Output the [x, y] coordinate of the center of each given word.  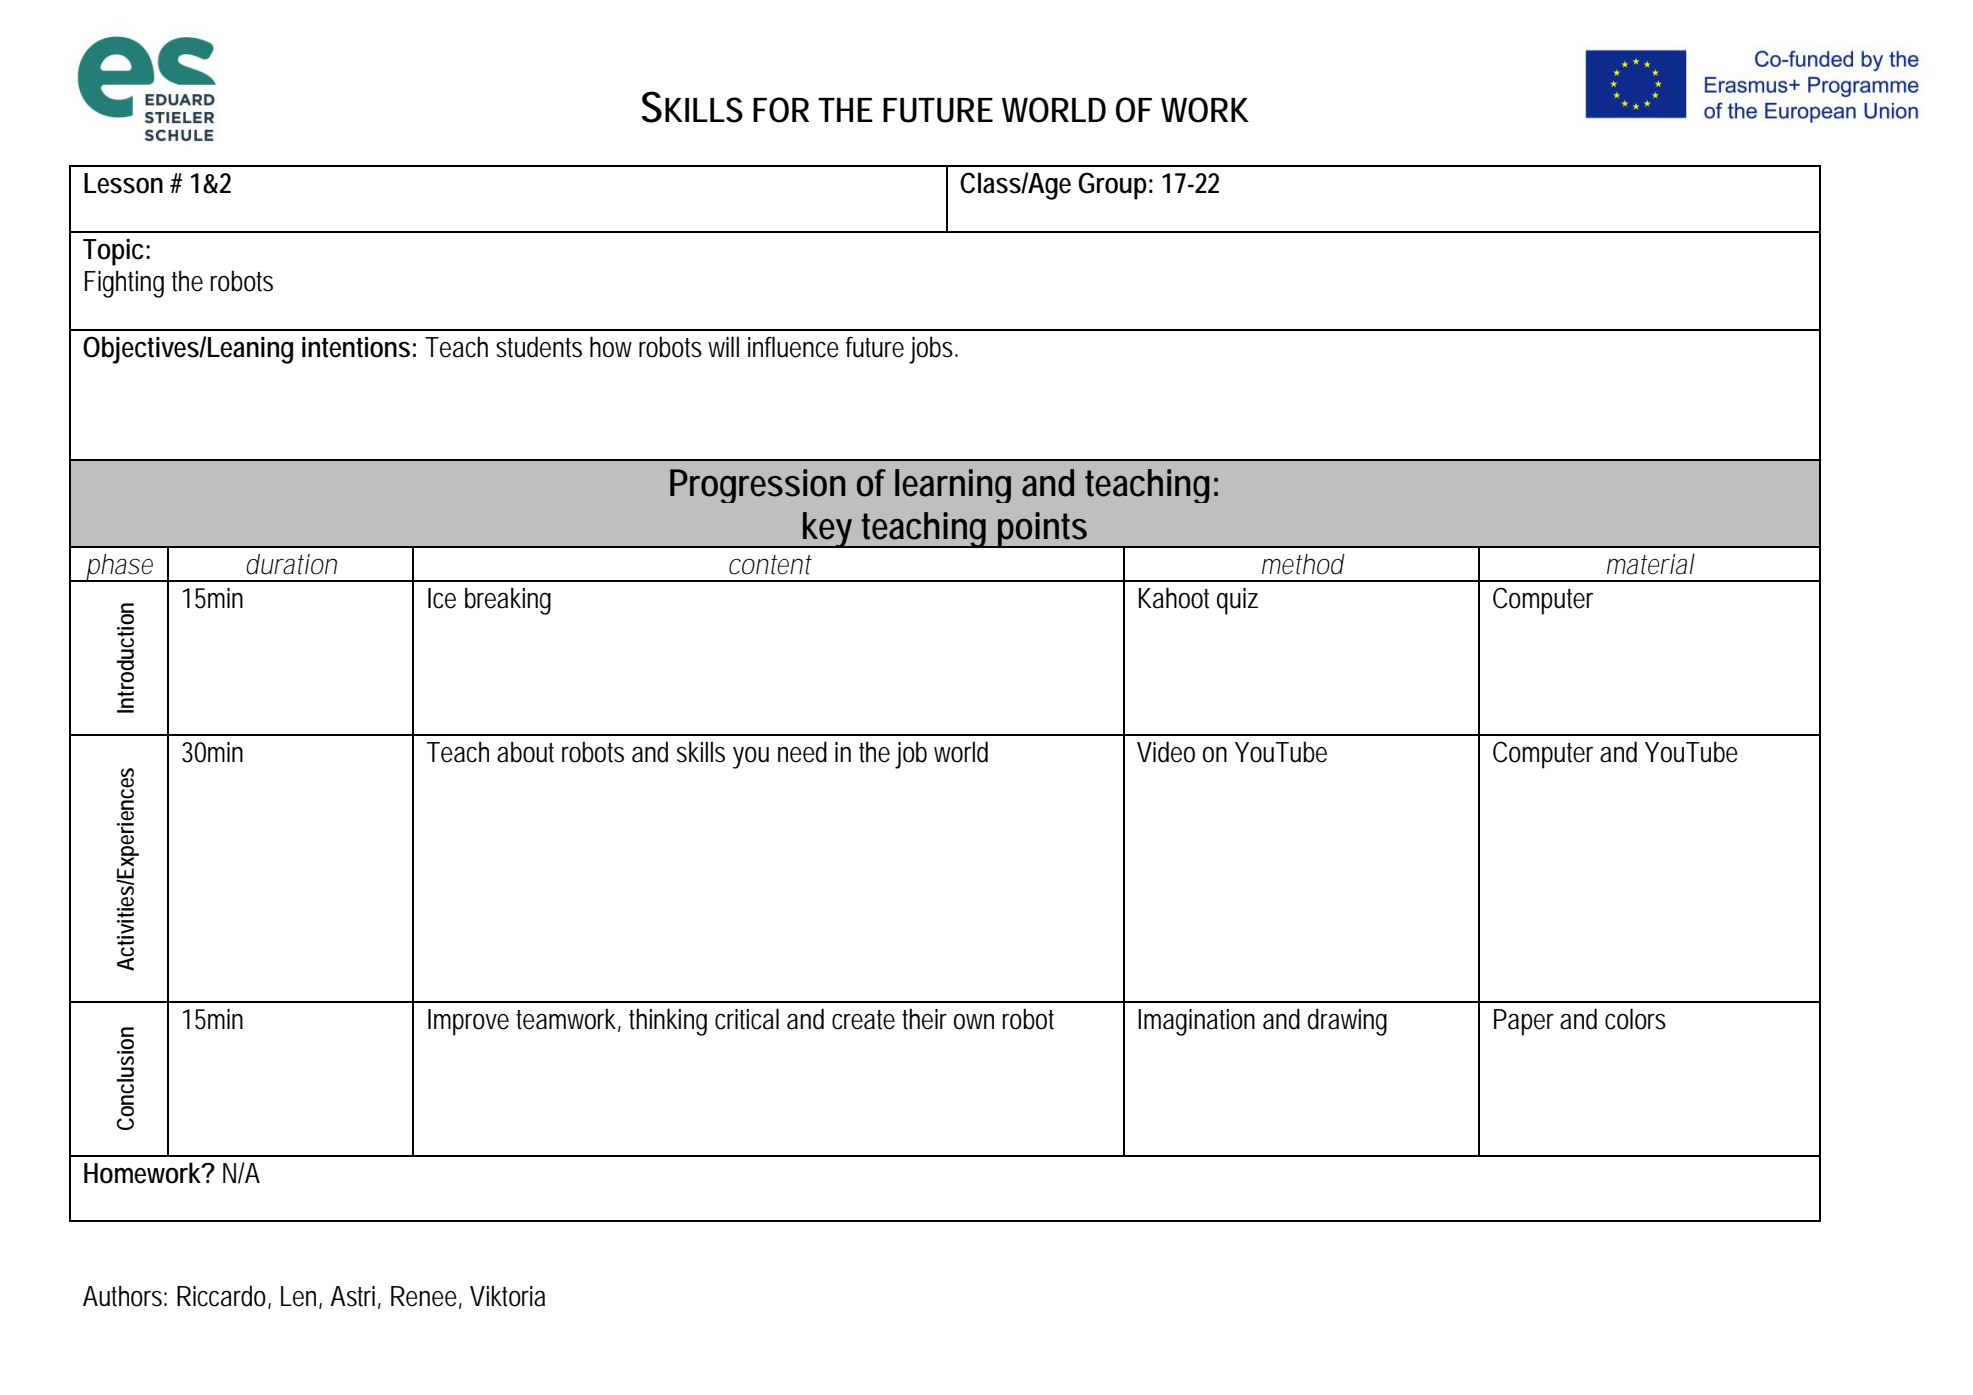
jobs [933, 350]
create [863, 1020]
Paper [1524, 1022]
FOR [781, 110]
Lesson [123, 183]
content [770, 565]
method [1303, 564]
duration [291, 564]
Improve [468, 1022]
